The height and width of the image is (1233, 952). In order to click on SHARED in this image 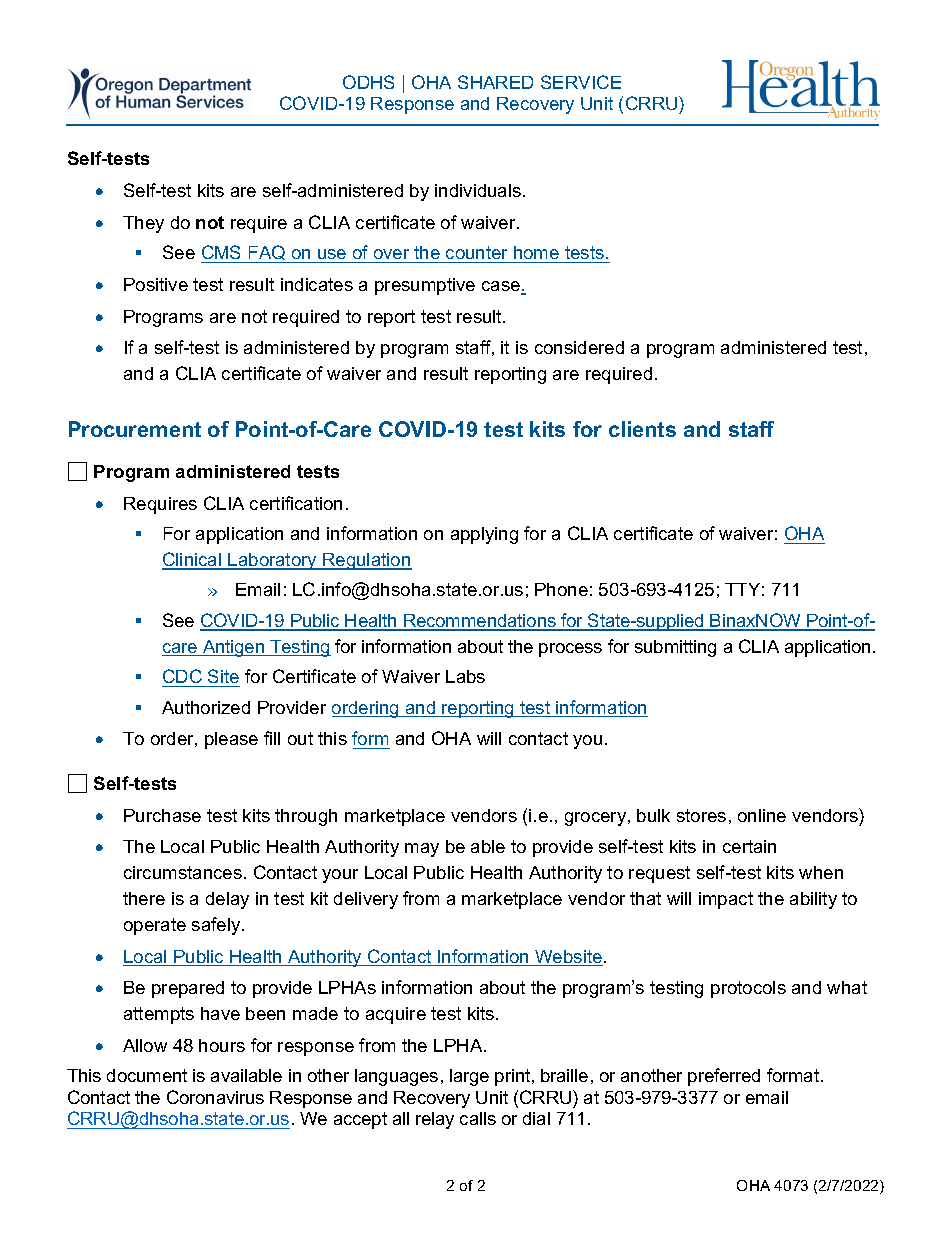, I will do `click(495, 82)`.
